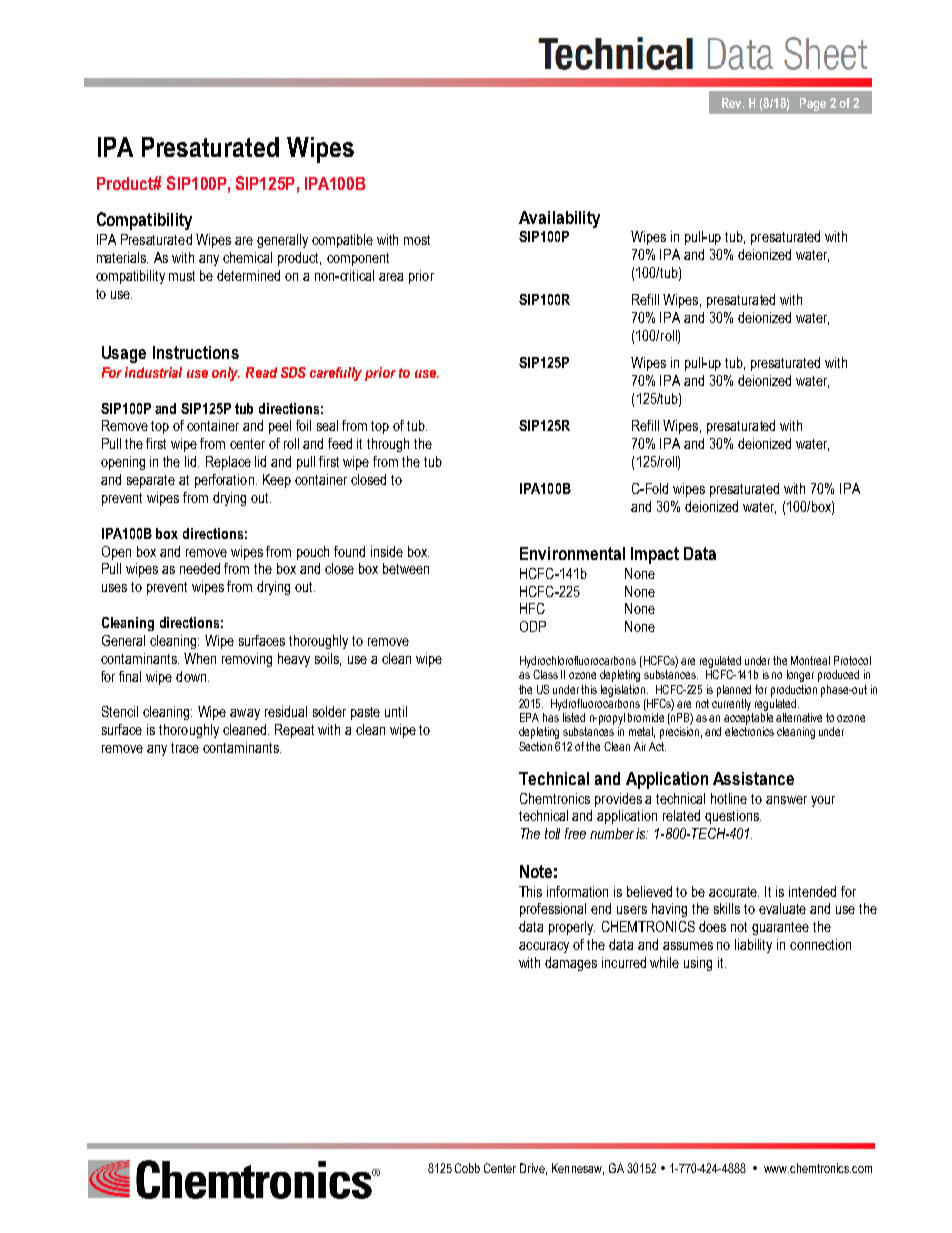  I want to click on planned, so click(734, 691).
